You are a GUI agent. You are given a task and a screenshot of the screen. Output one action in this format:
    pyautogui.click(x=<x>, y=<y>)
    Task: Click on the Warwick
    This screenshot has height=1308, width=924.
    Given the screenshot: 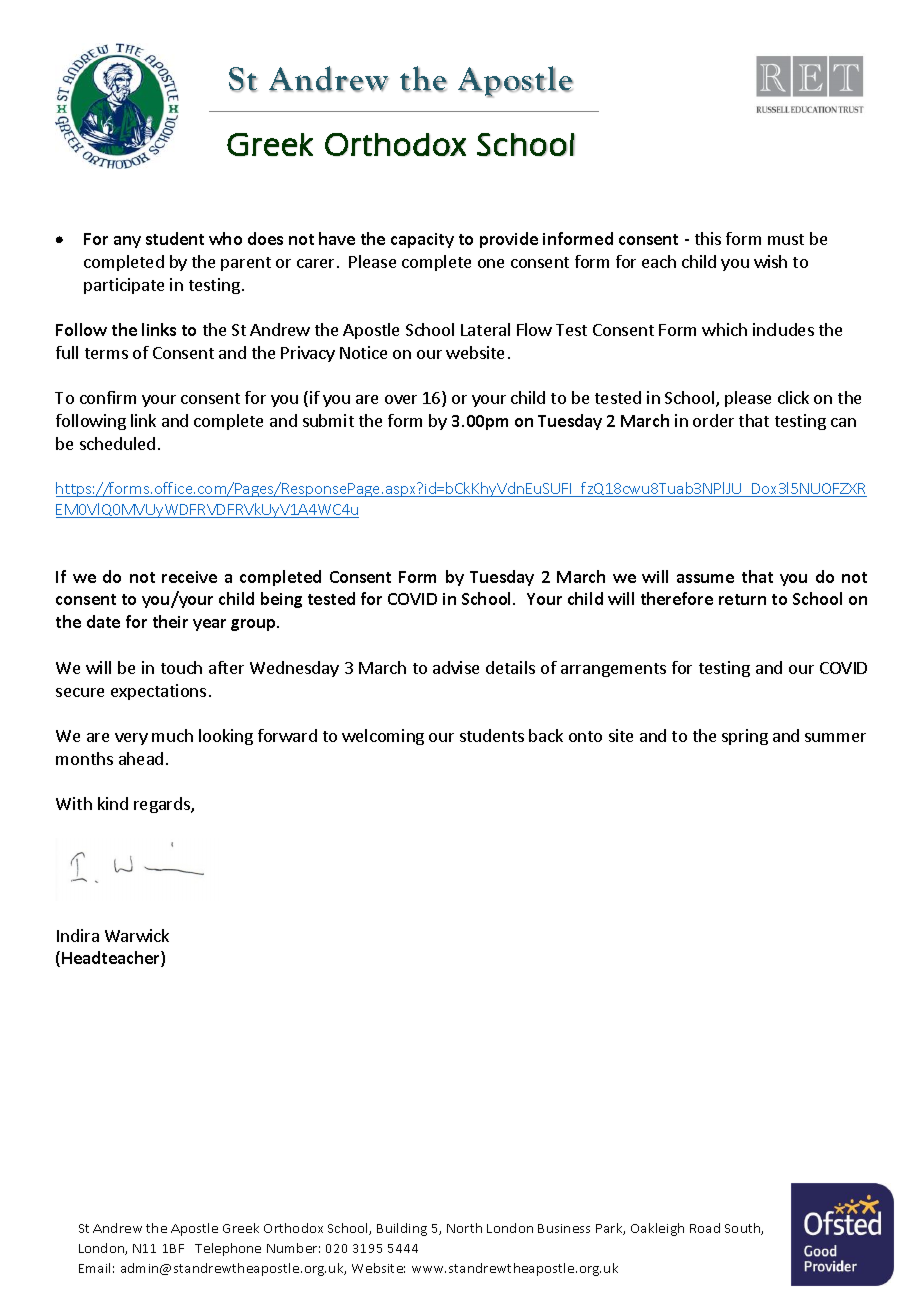 What is the action you would take?
    pyautogui.click(x=137, y=935)
